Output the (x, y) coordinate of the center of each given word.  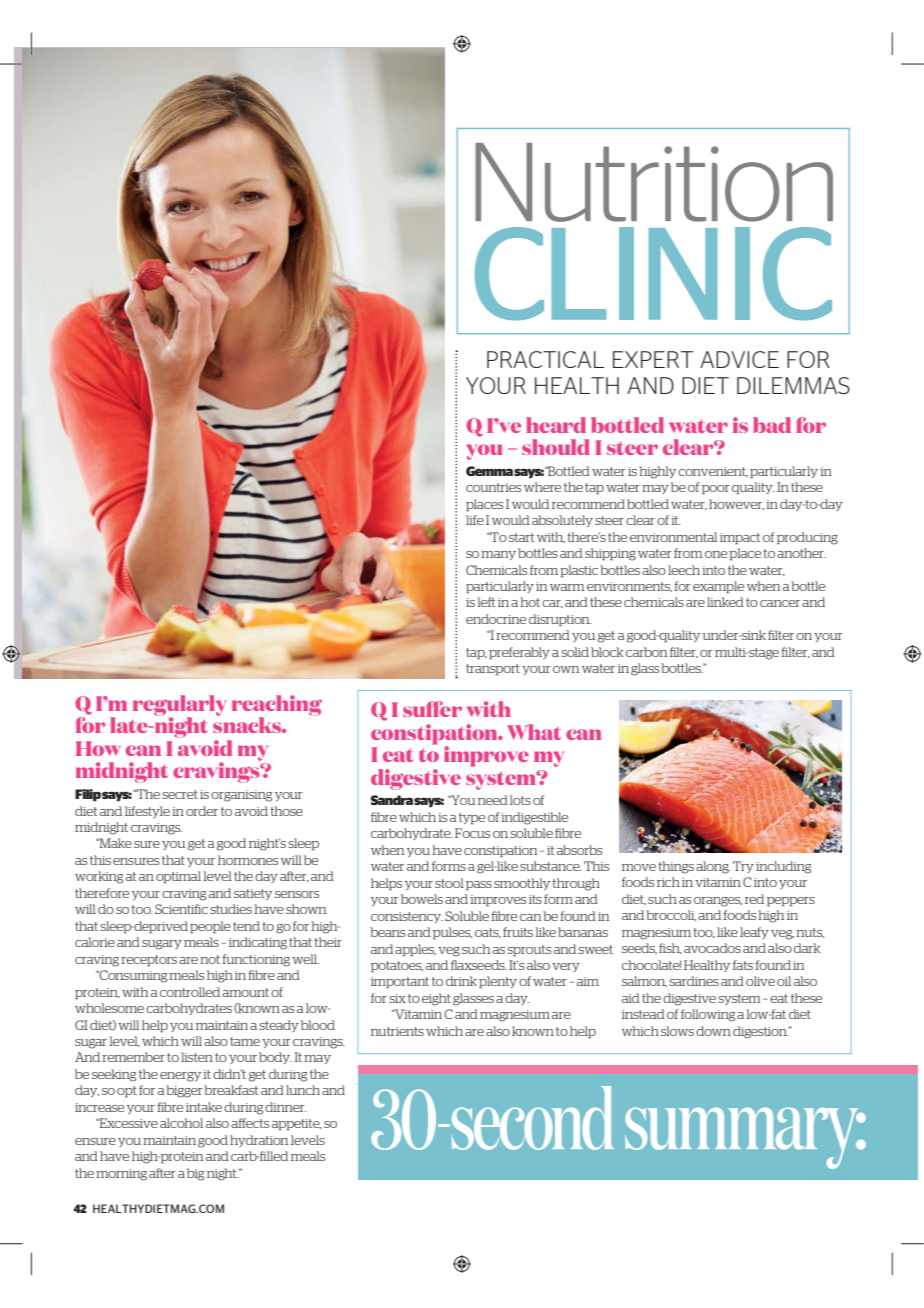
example (718, 587)
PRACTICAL (545, 359)
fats (743, 965)
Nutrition (654, 182)
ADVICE (739, 359)
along (713, 867)
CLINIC (653, 273)
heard (556, 425)
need (493, 800)
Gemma (489, 471)
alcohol (181, 1123)
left (486, 602)
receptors (149, 961)
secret (180, 794)
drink (461, 981)
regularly (179, 706)
